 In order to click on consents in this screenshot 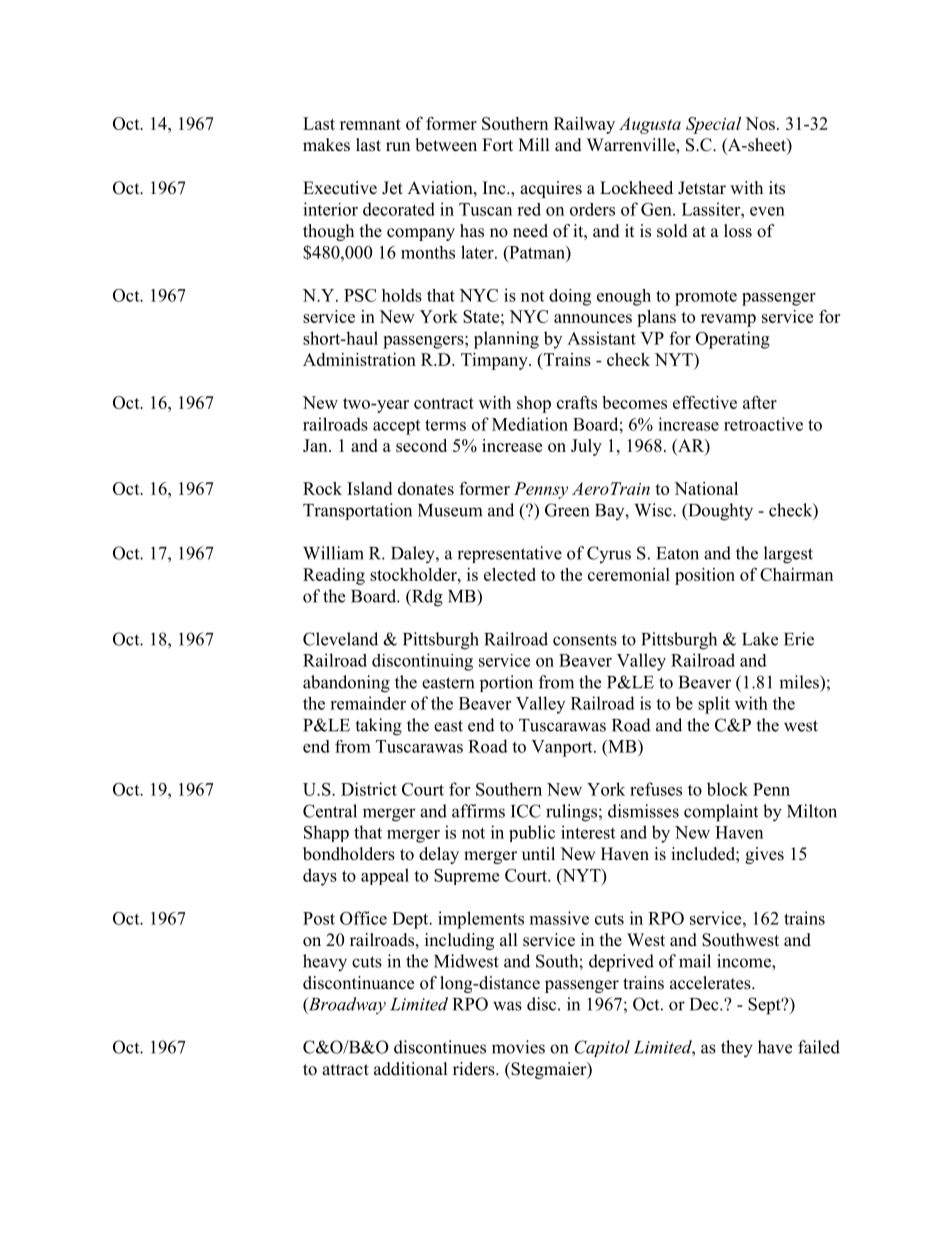, I will do `click(585, 640)`.
